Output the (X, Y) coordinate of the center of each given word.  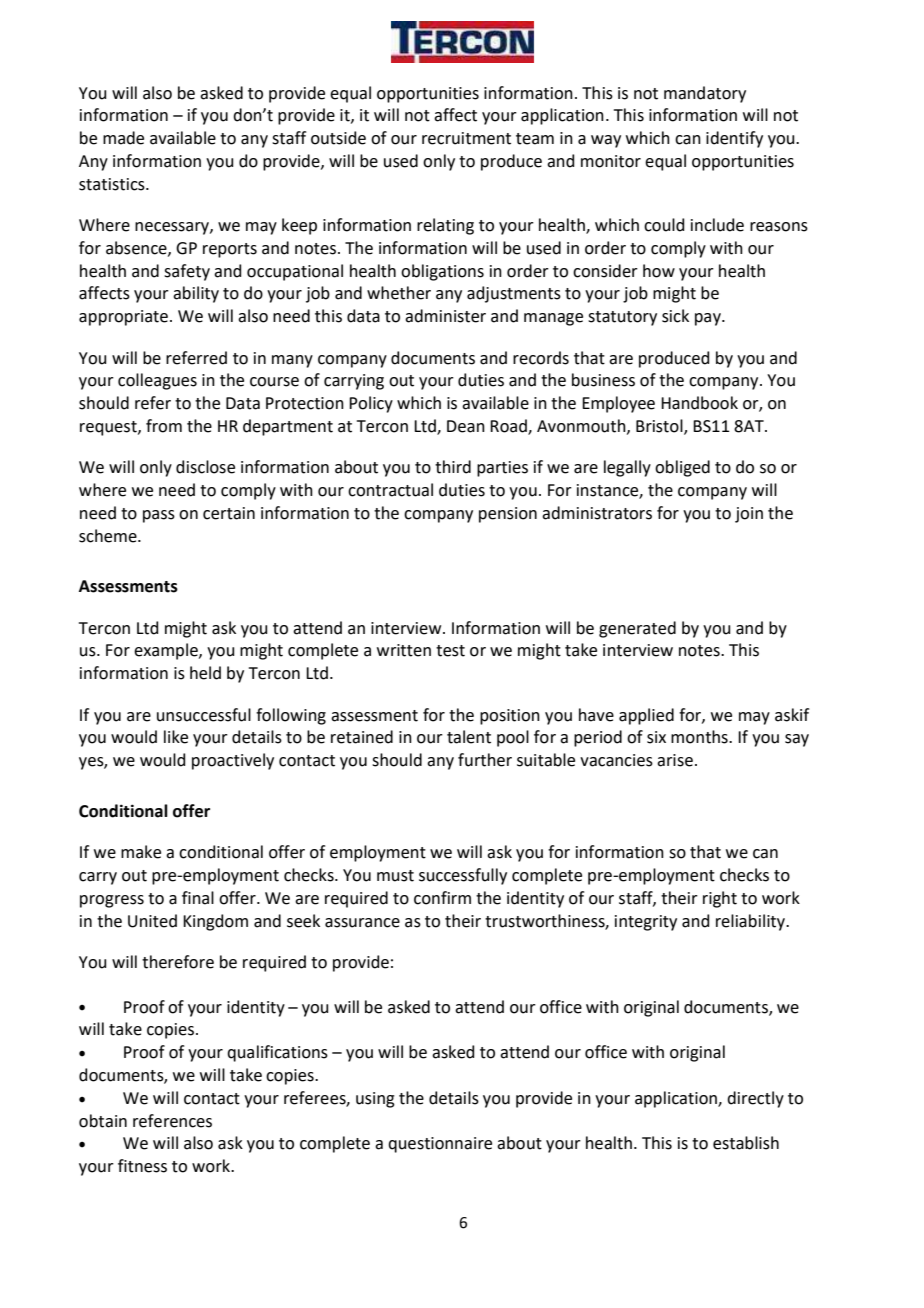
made (123, 138)
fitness (142, 1166)
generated (637, 629)
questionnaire (440, 1145)
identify (734, 139)
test (450, 651)
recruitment (466, 138)
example (167, 651)
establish (746, 1143)
